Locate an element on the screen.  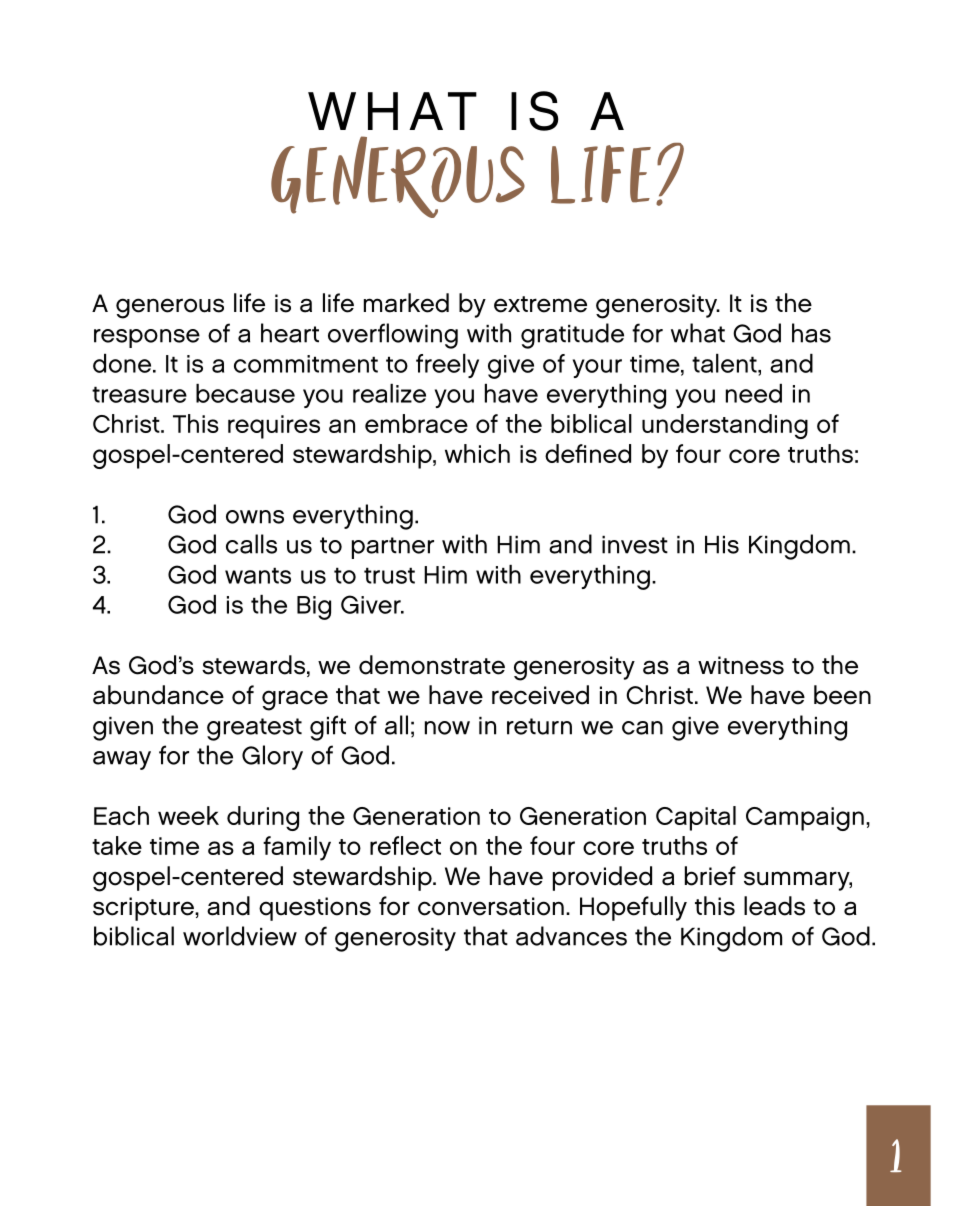
extreme is located at coordinates (540, 304).
